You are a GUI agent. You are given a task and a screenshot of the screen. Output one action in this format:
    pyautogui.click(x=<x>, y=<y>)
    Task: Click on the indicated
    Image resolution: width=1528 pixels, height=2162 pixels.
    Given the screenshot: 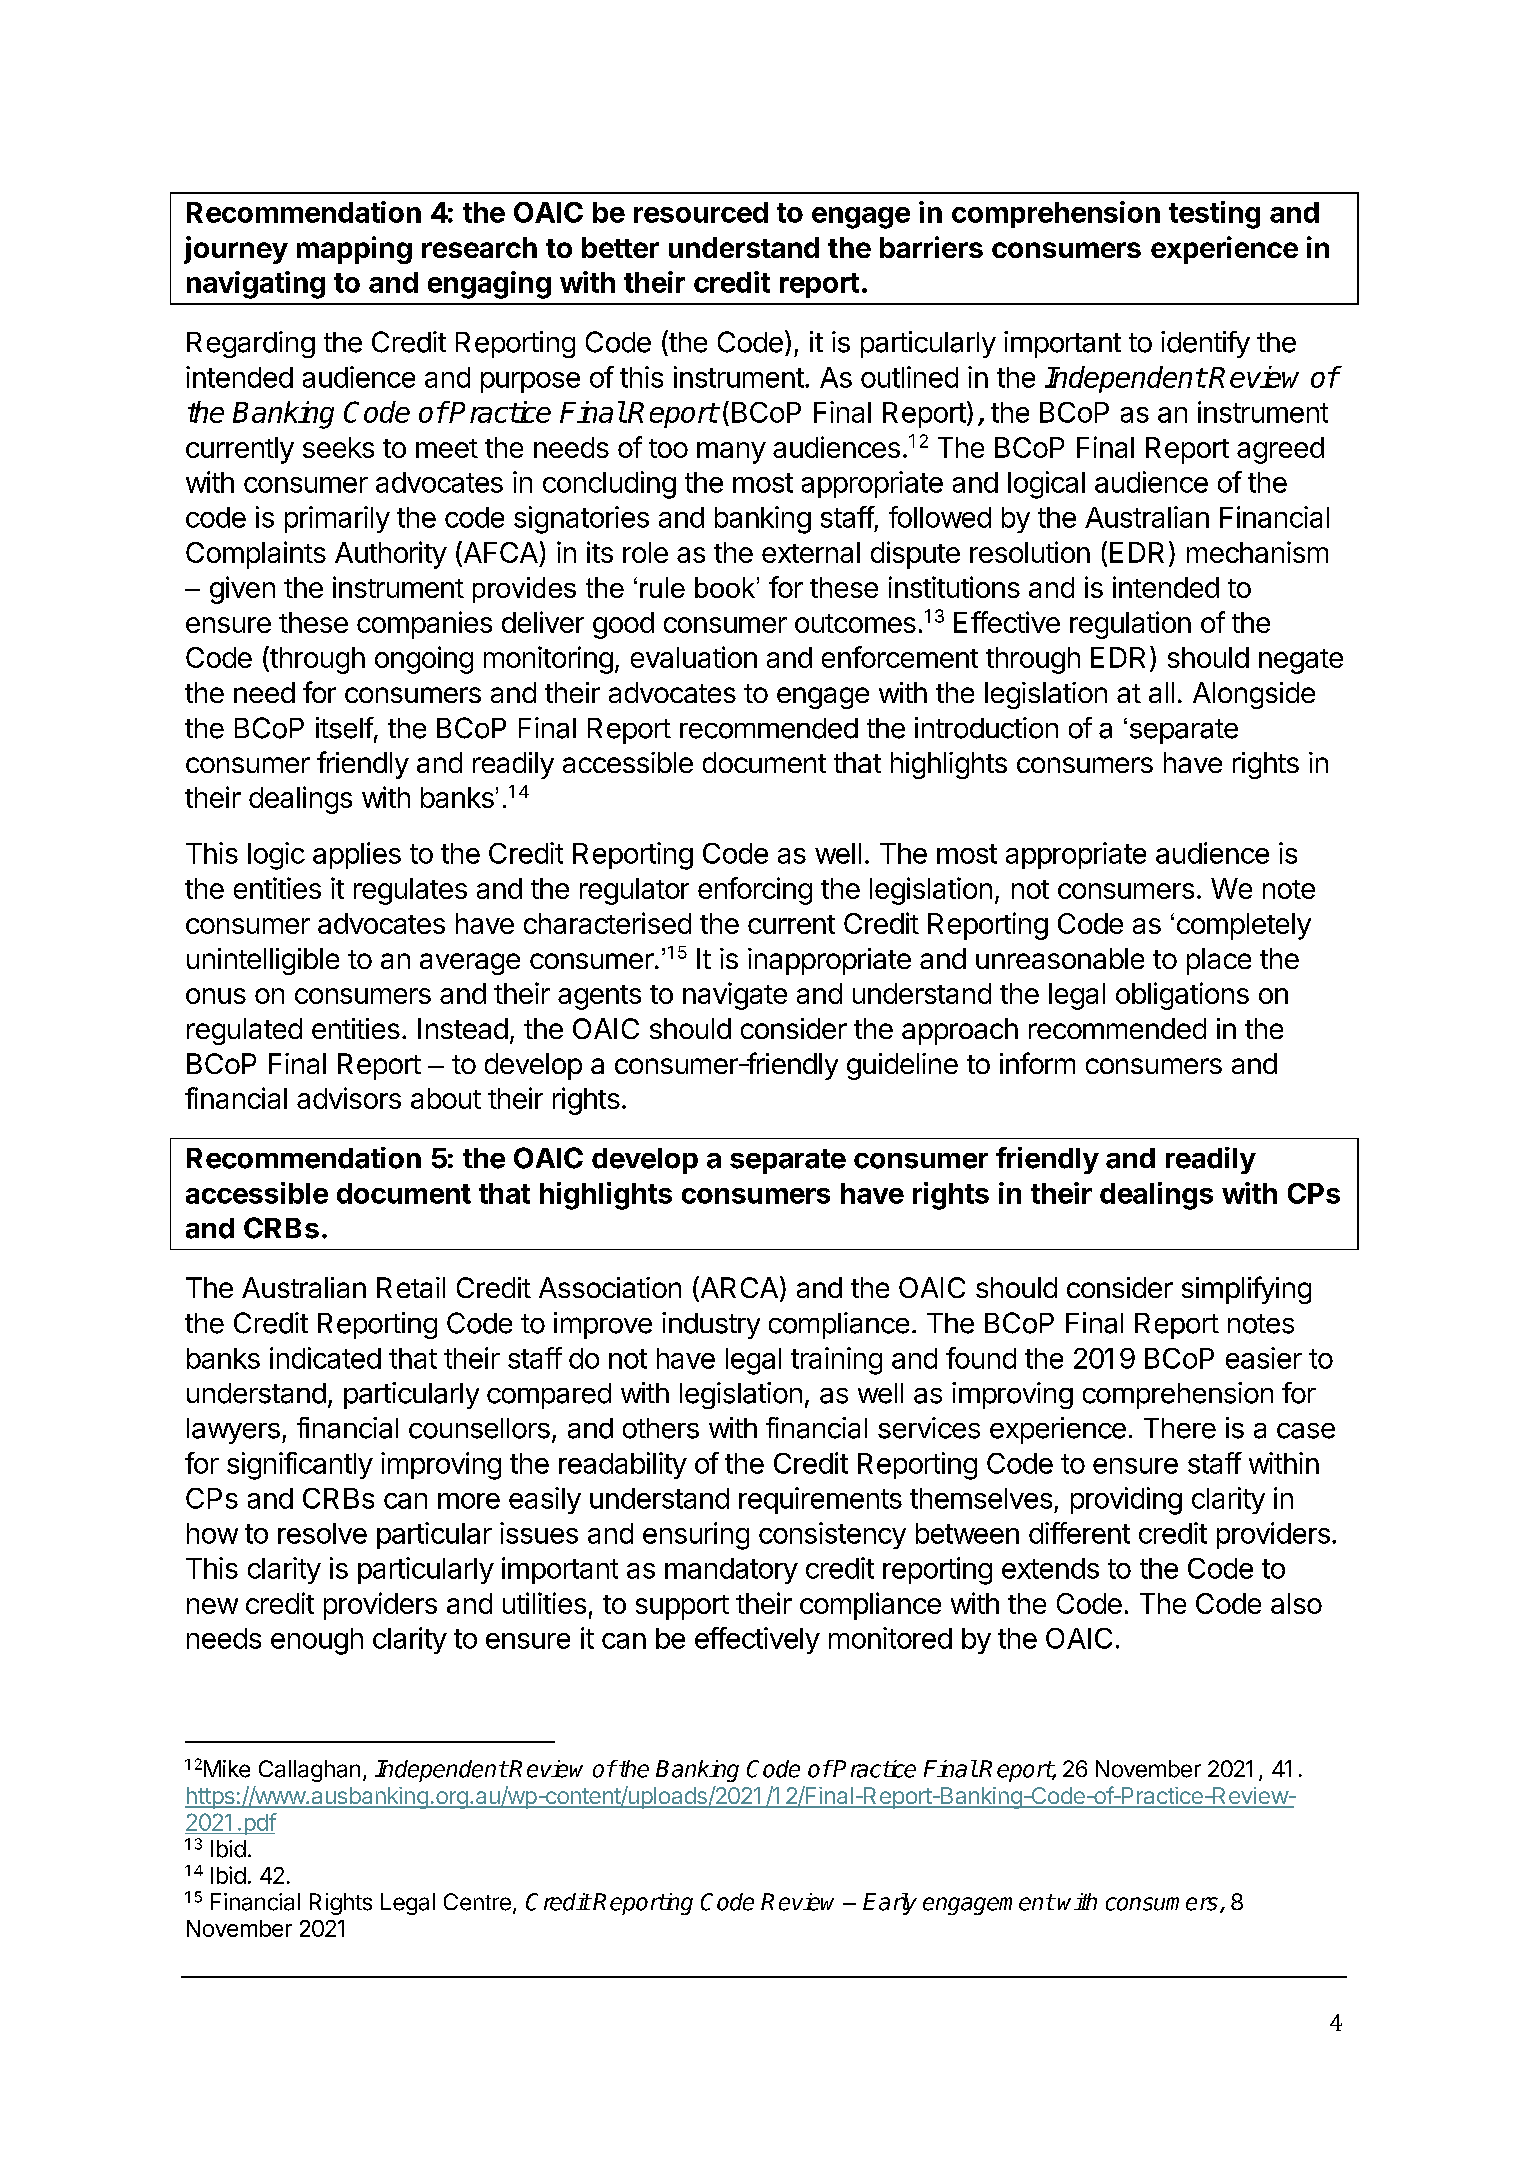 What is the action you would take?
    pyautogui.click(x=325, y=1358)
